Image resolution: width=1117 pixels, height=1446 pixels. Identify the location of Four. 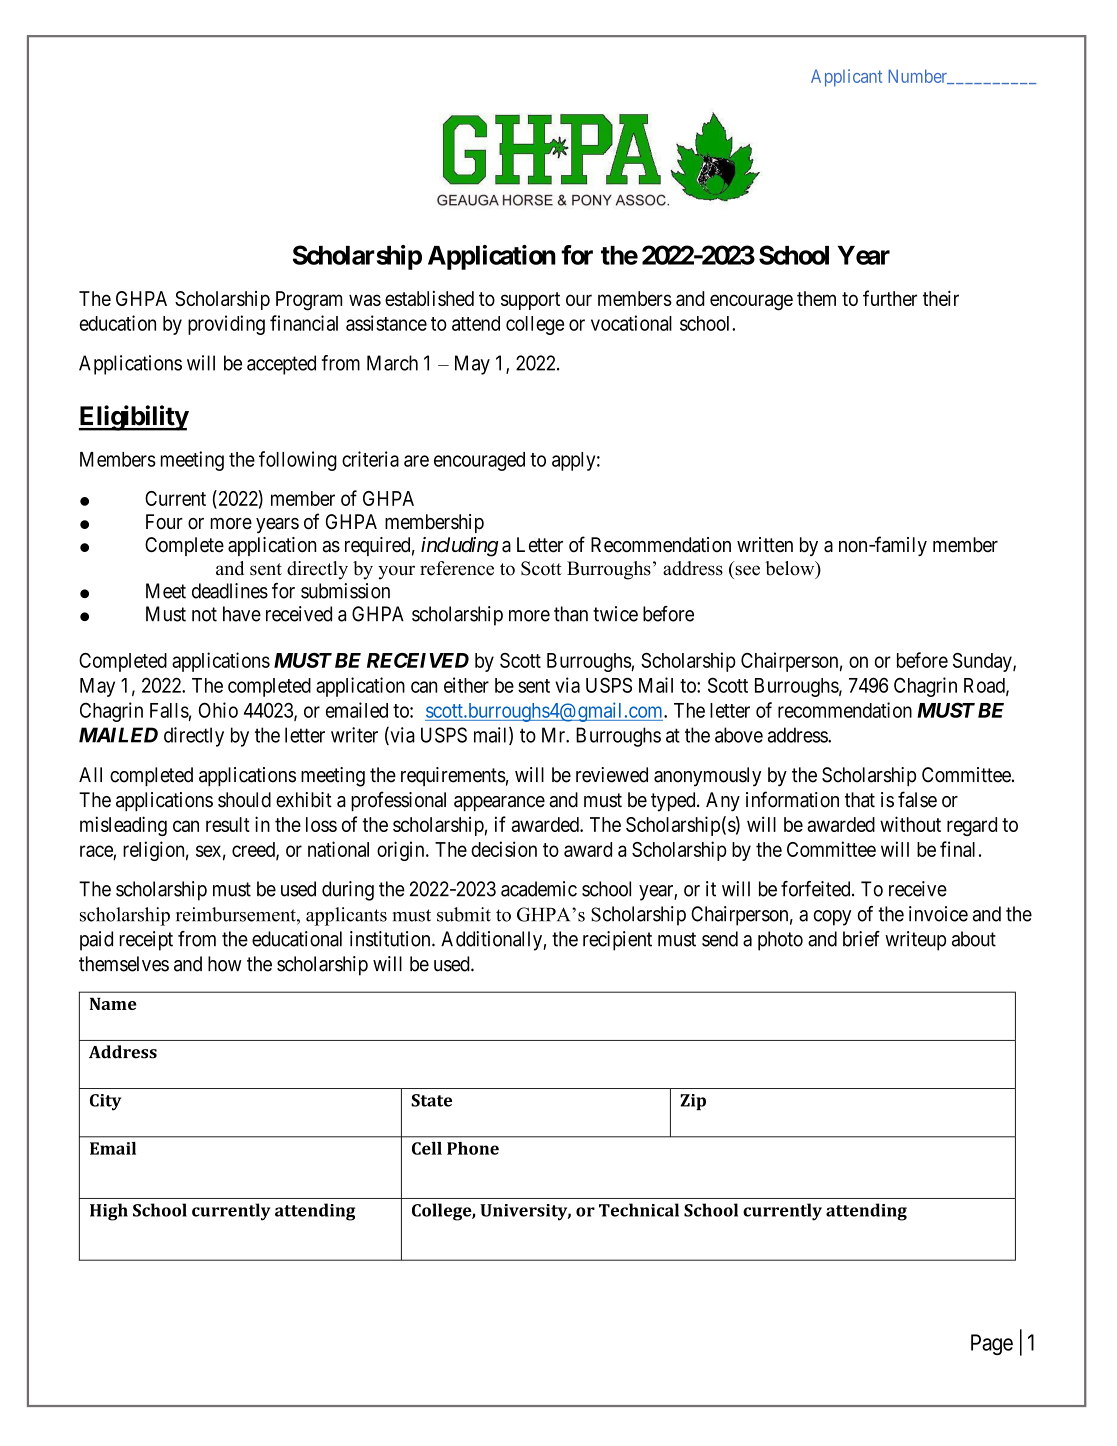
(164, 522).
